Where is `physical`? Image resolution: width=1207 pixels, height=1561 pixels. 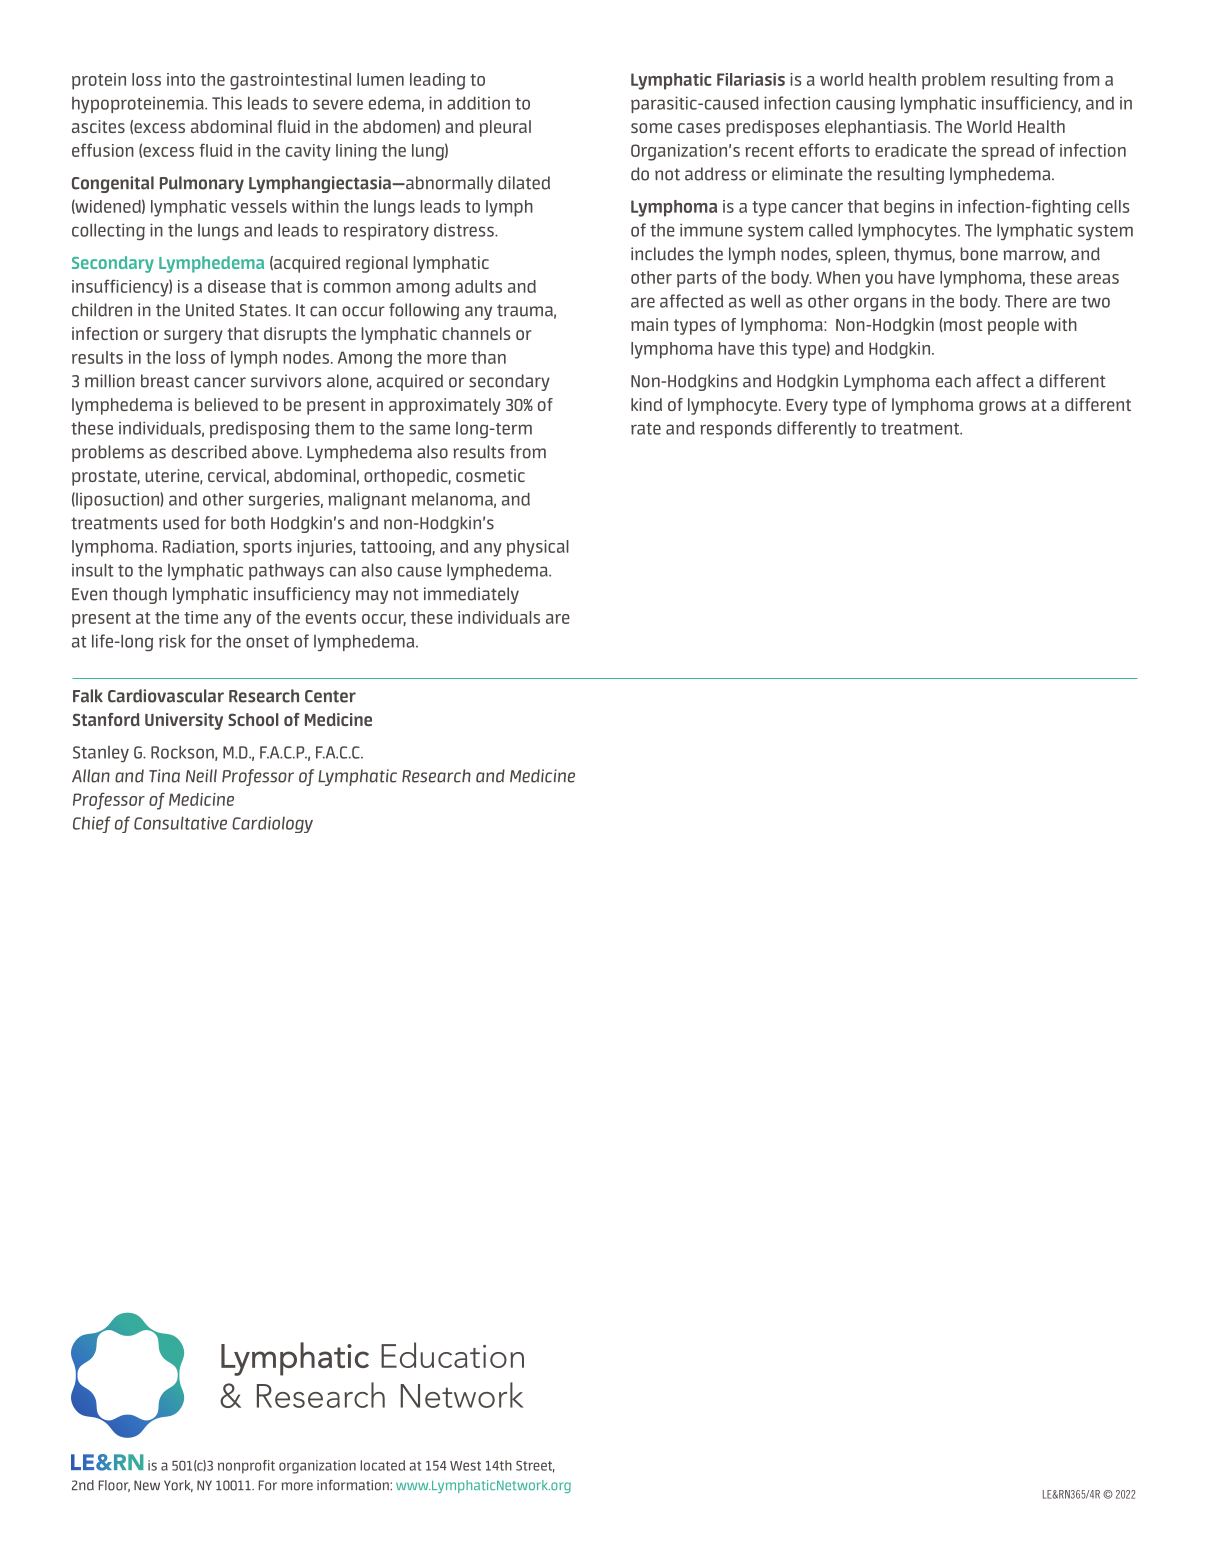 physical is located at coordinates (538, 548).
